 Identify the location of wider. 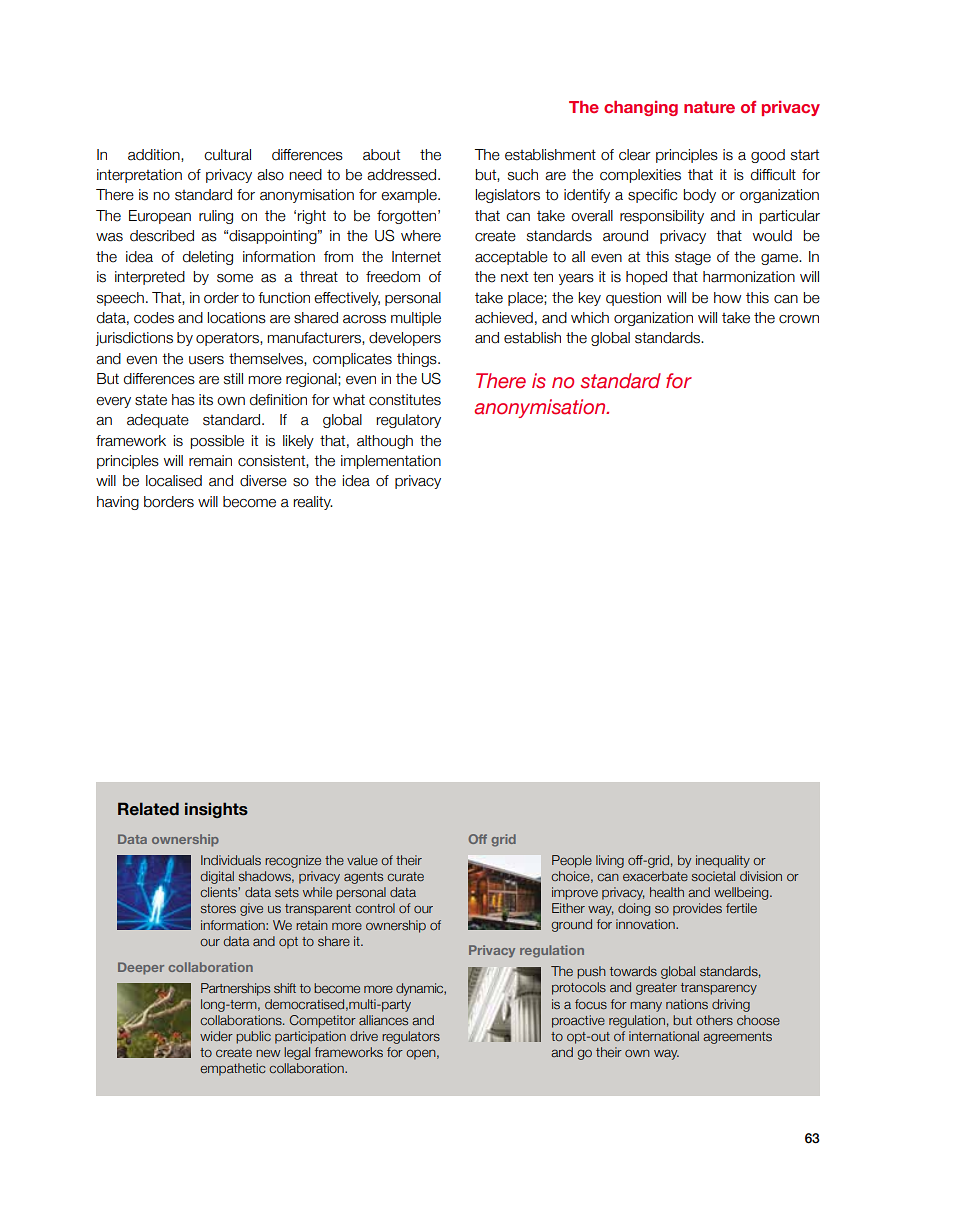
(216, 1036).
